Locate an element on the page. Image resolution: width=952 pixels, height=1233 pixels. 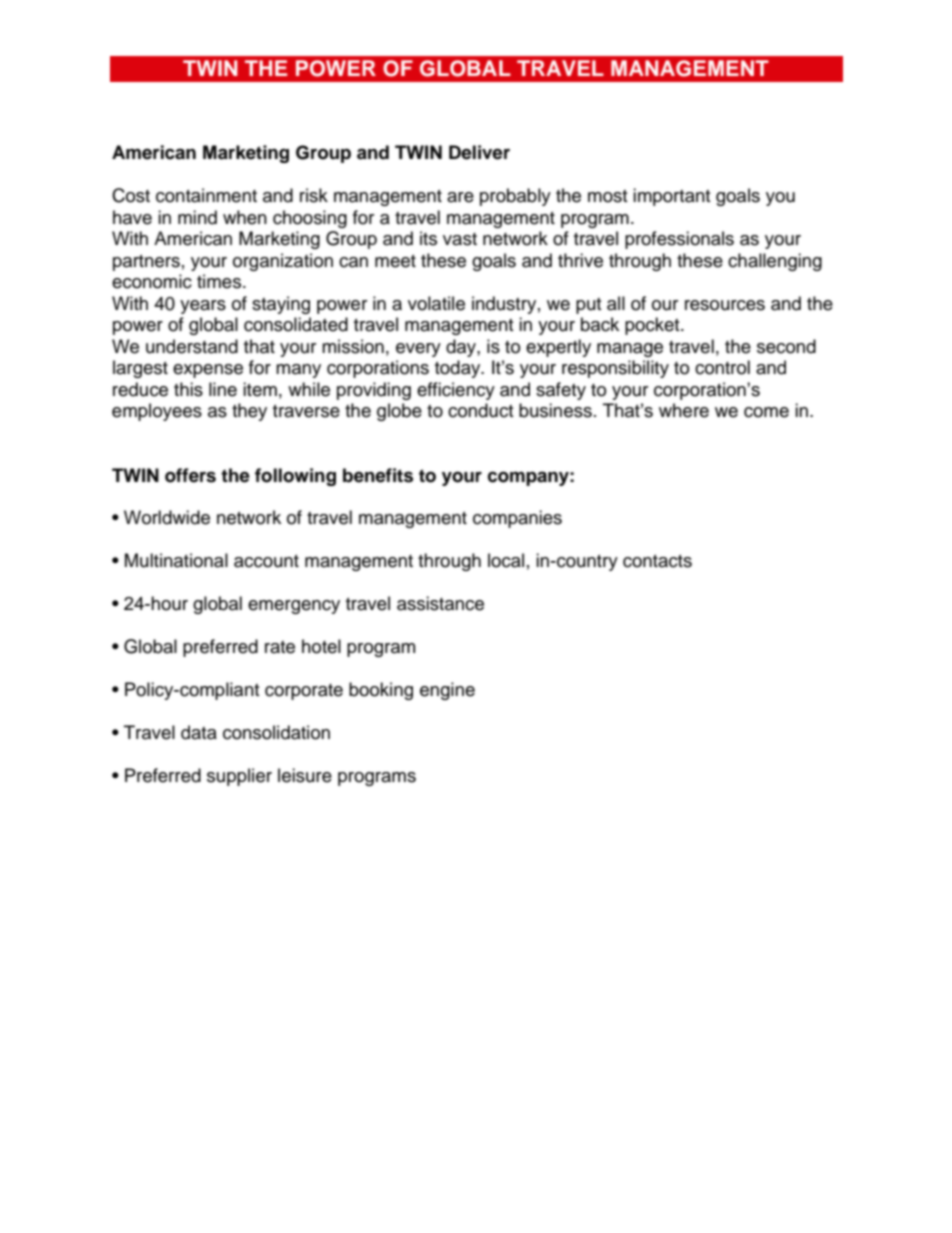
offers is located at coordinates (190, 475).
